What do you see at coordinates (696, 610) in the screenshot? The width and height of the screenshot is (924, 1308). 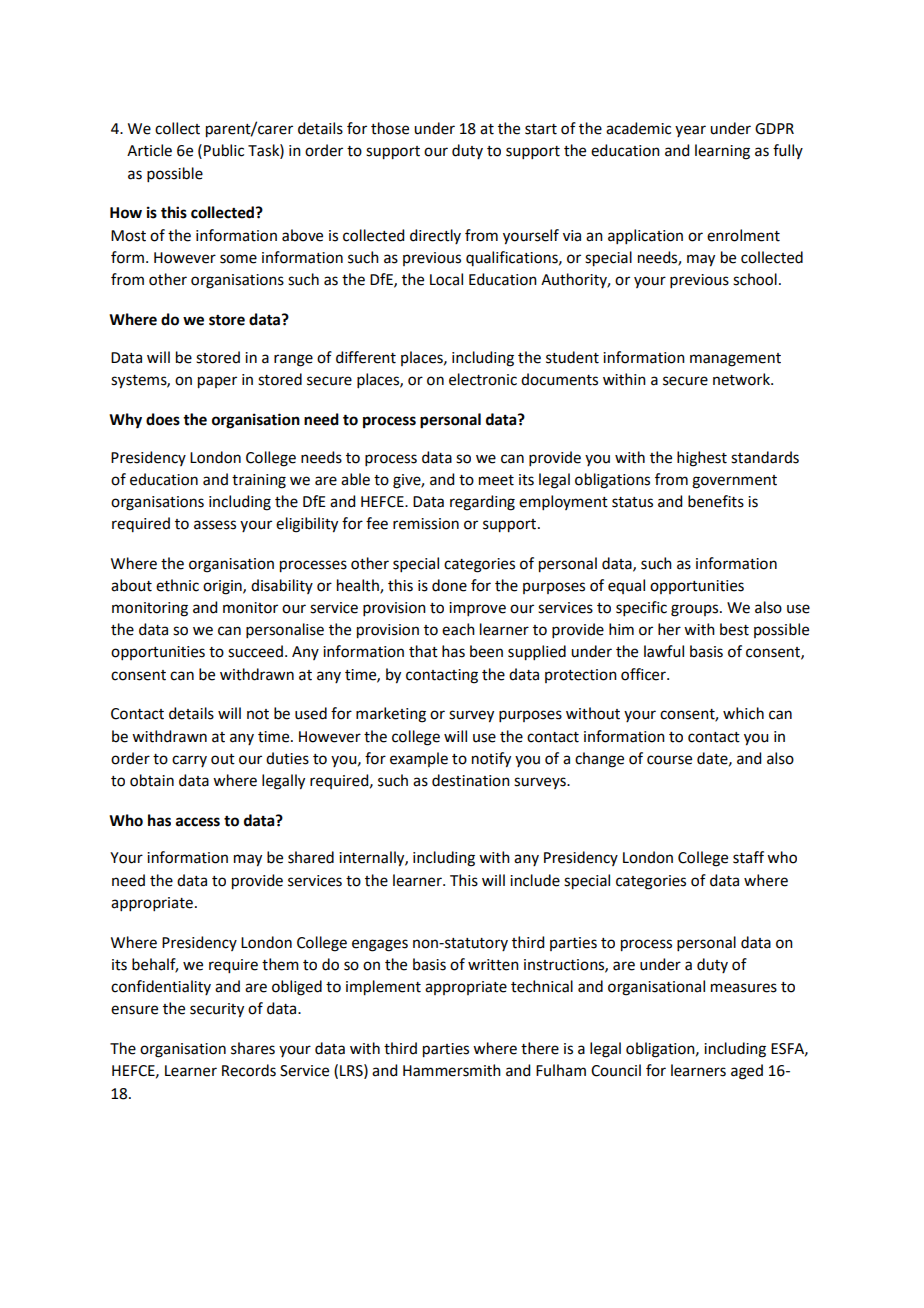 I see `groups` at bounding box center [696, 610].
